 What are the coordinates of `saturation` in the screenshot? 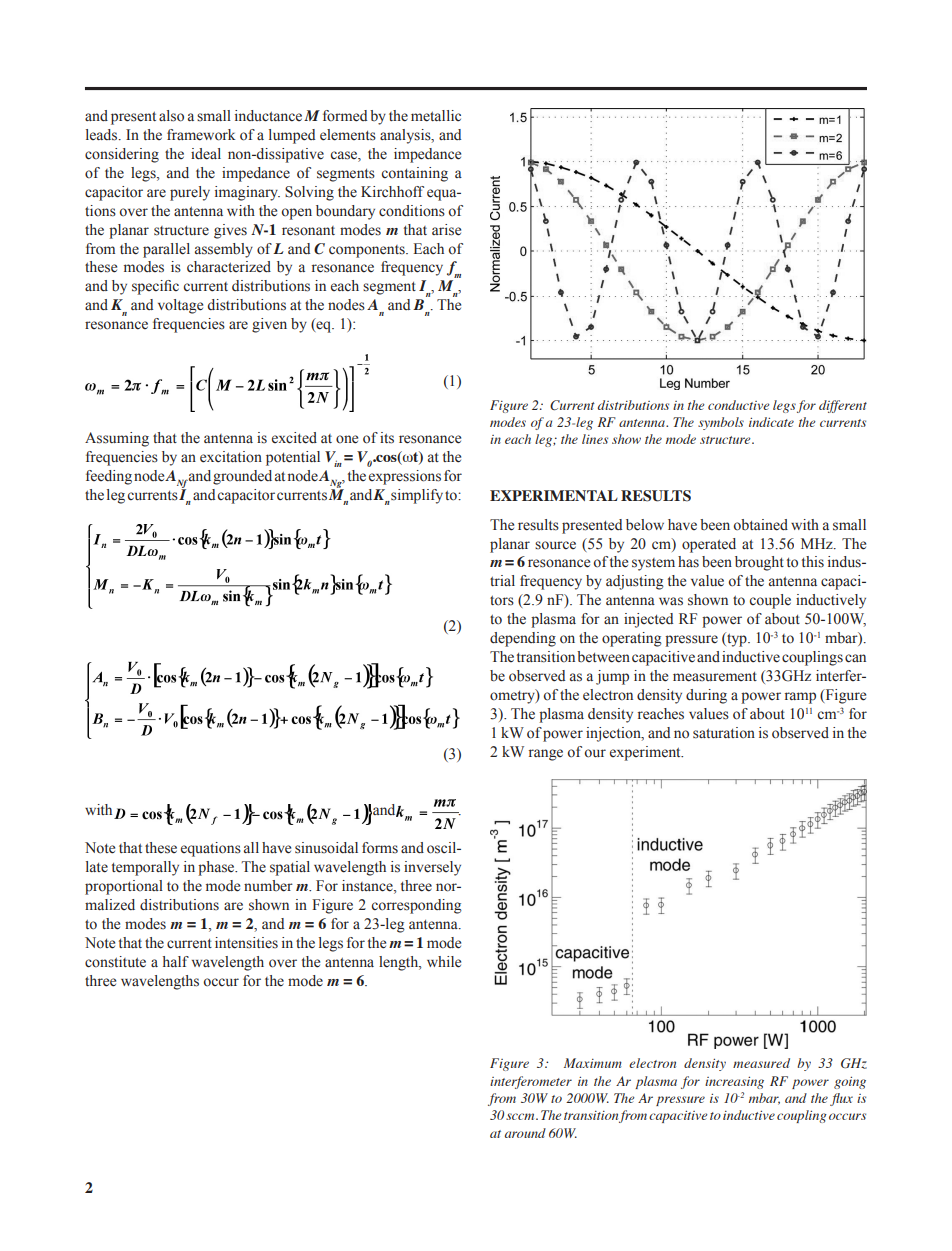 It's located at (724, 733).
